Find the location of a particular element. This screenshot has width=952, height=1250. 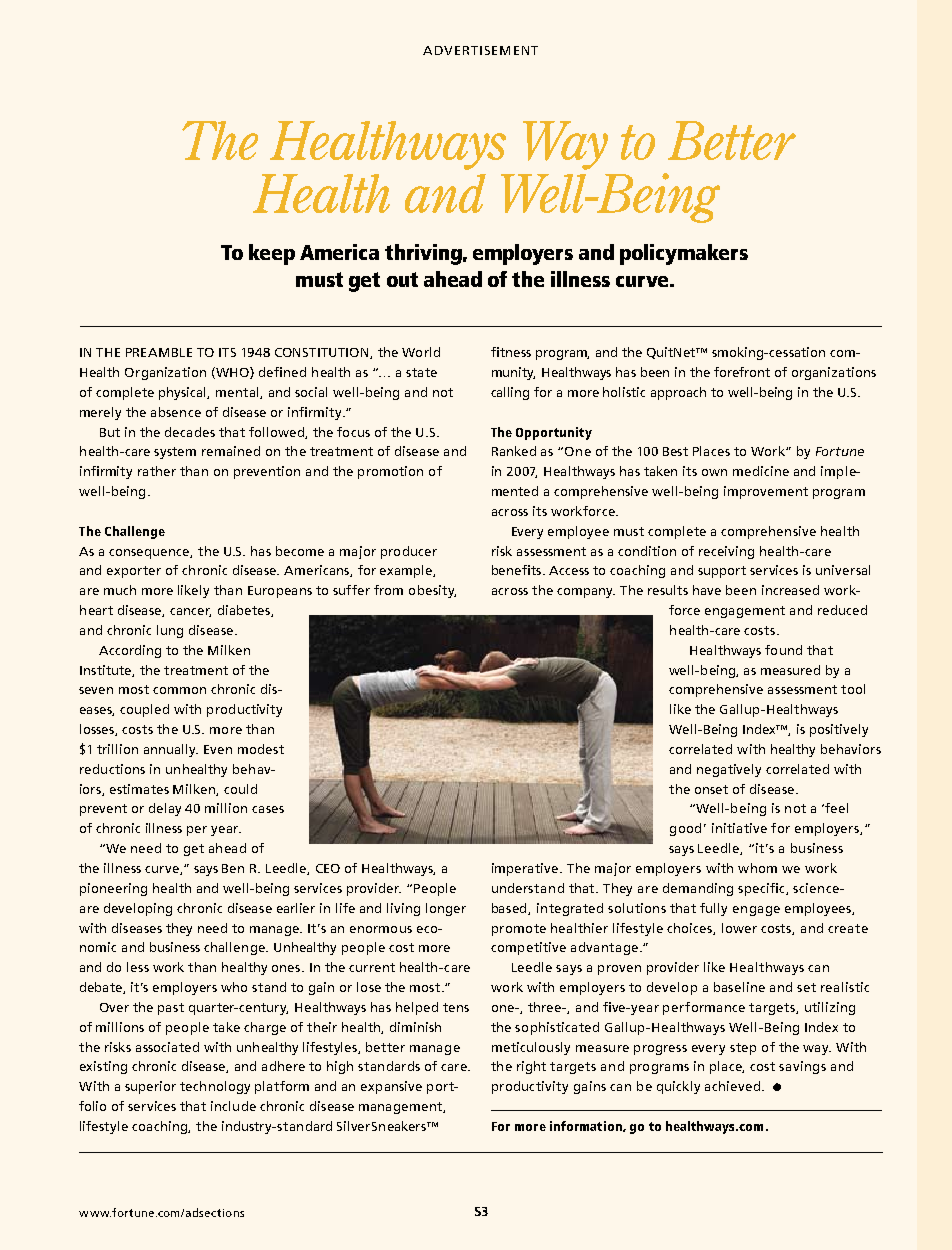

keep is located at coordinates (272, 254).
